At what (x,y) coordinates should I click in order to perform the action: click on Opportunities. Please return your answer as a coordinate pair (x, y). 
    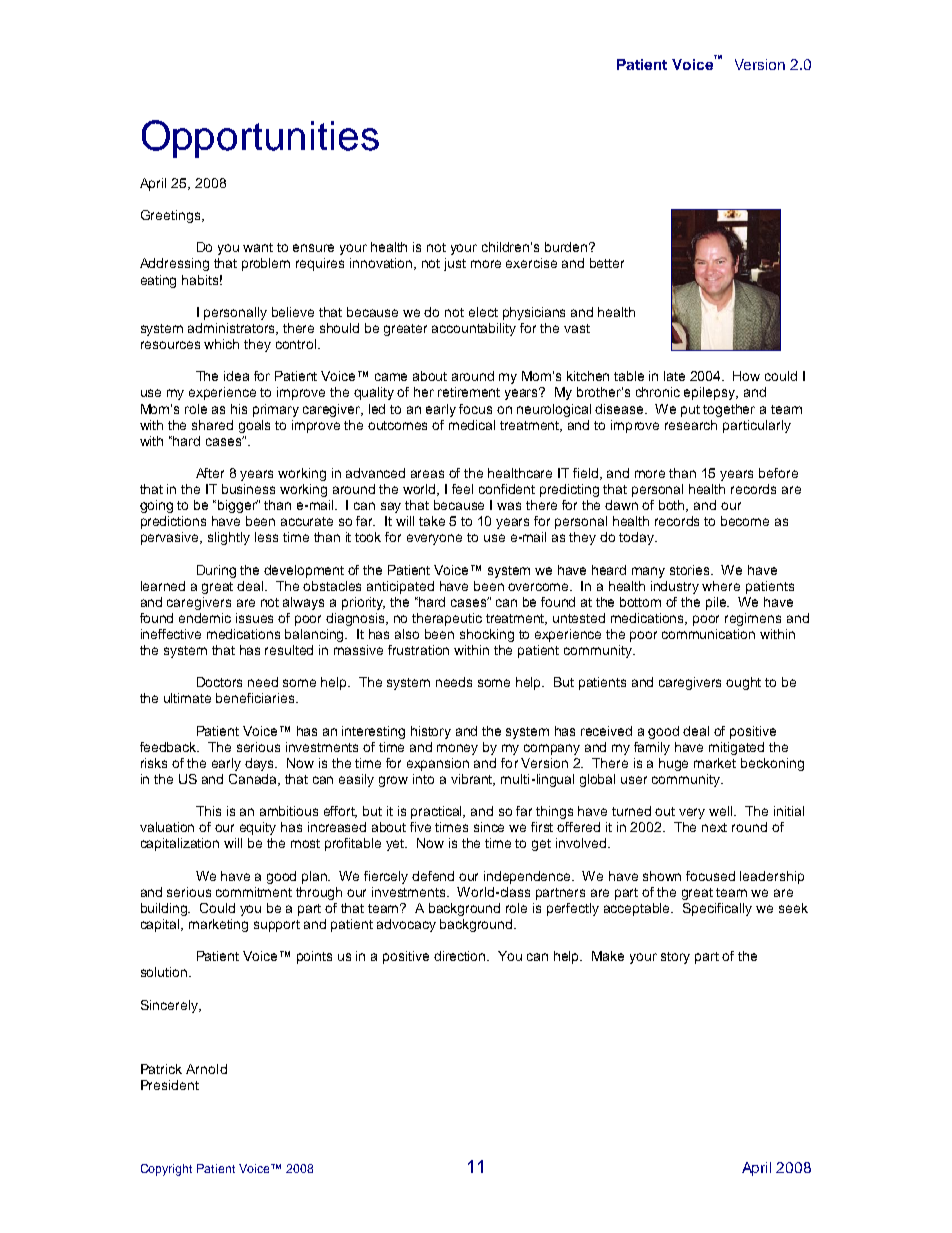
    Looking at the image, I should click on (260, 139).
